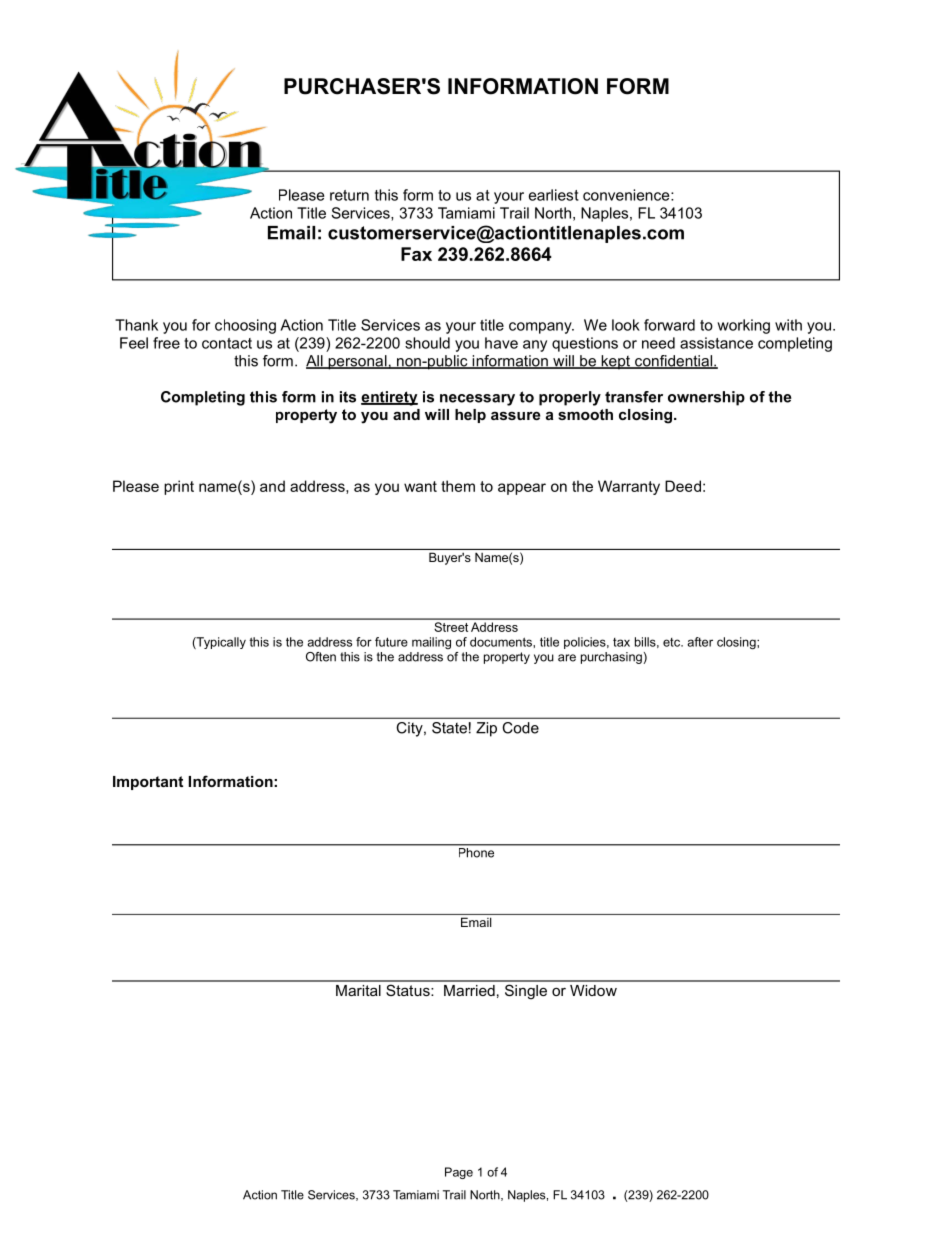 This screenshot has width=952, height=1233. What do you see at coordinates (416, 254) in the screenshot?
I see `Fax` at bounding box center [416, 254].
